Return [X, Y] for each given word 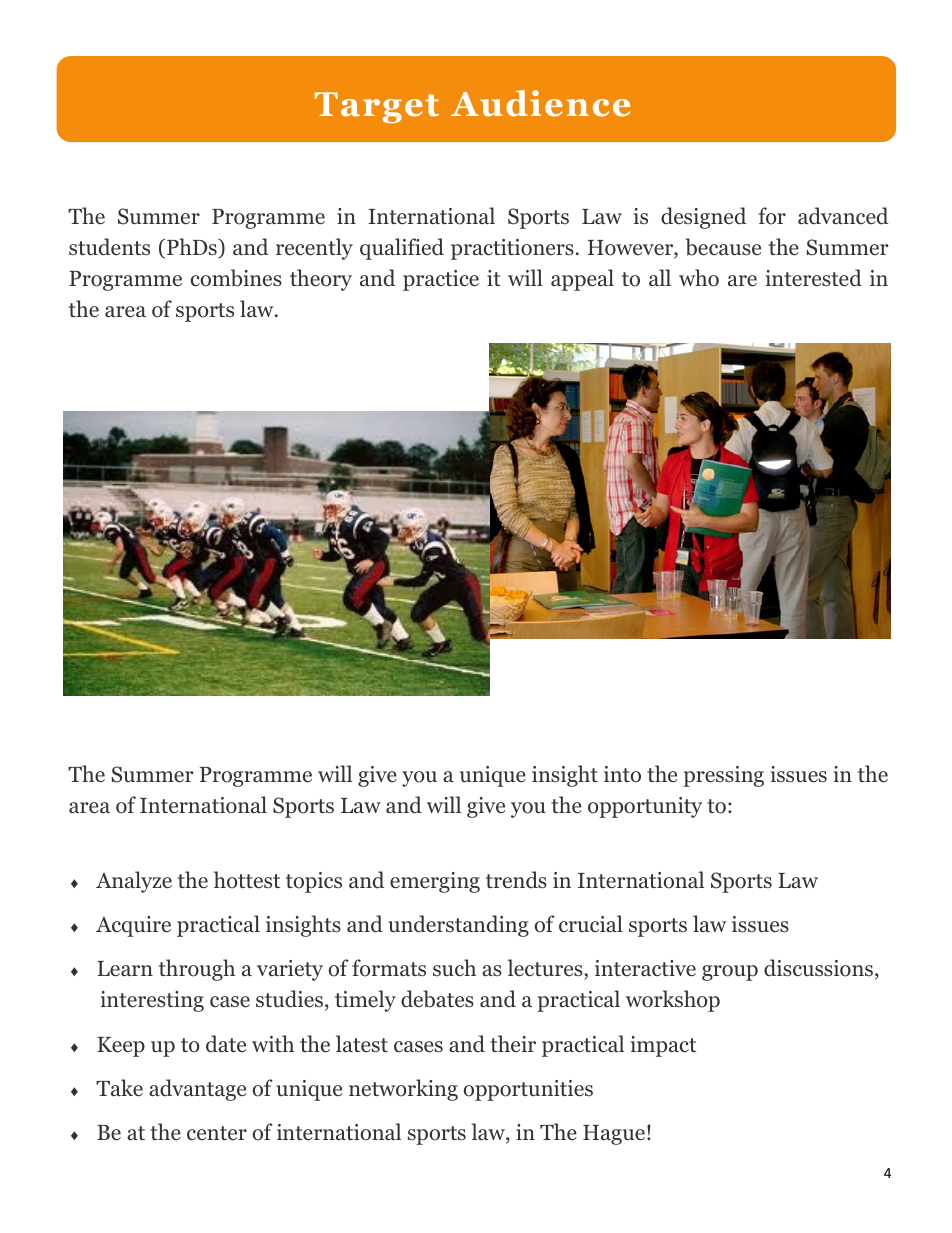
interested [814, 278]
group [730, 973]
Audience [540, 103]
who [699, 278]
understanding [458, 926]
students [109, 247]
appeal [582, 280]
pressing [723, 776]
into [622, 774]
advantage [197, 1090]
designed [703, 218]
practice [441, 280]
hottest [247, 880]
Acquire [133, 926]
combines [236, 278]
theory [321, 280]
